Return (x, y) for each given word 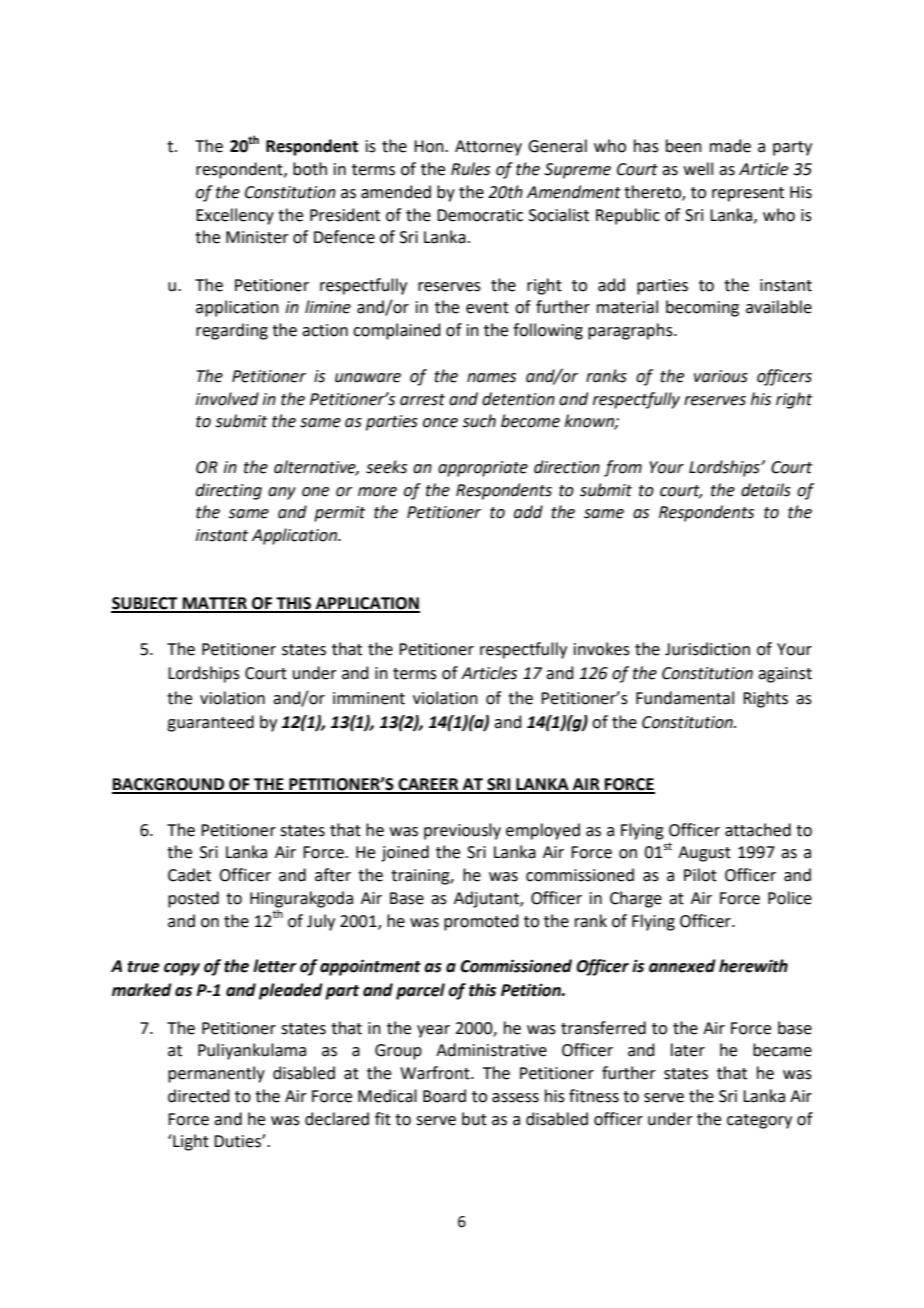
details (766, 490)
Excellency (235, 216)
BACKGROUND (169, 785)
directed (199, 1096)
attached (758, 830)
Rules (470, 169)
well (698, 169)
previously (462, 831)
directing (229, 491)
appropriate (483, 469)
